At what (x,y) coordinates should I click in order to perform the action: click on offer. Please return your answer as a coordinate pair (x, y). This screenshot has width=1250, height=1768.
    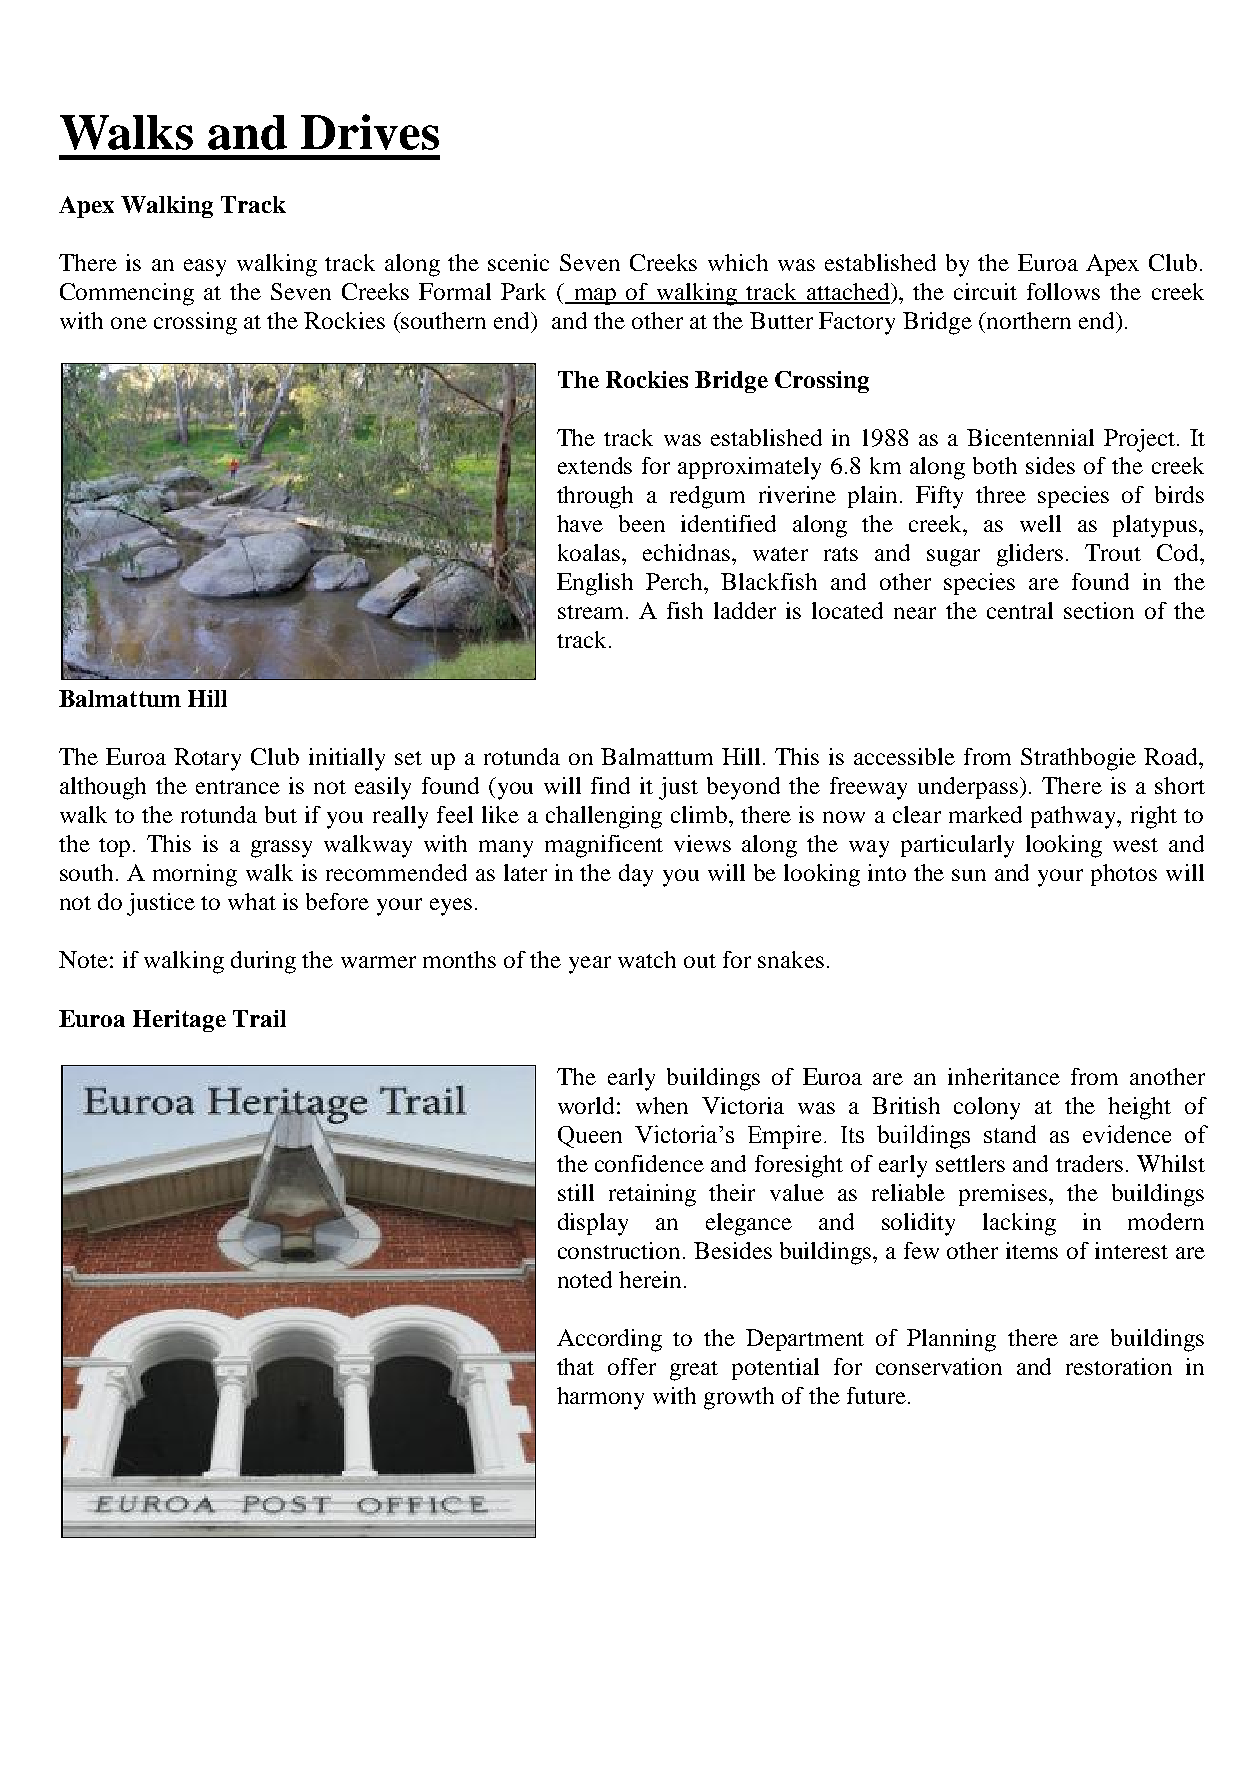
    Looking at the image, I should click on (632, 1366).
